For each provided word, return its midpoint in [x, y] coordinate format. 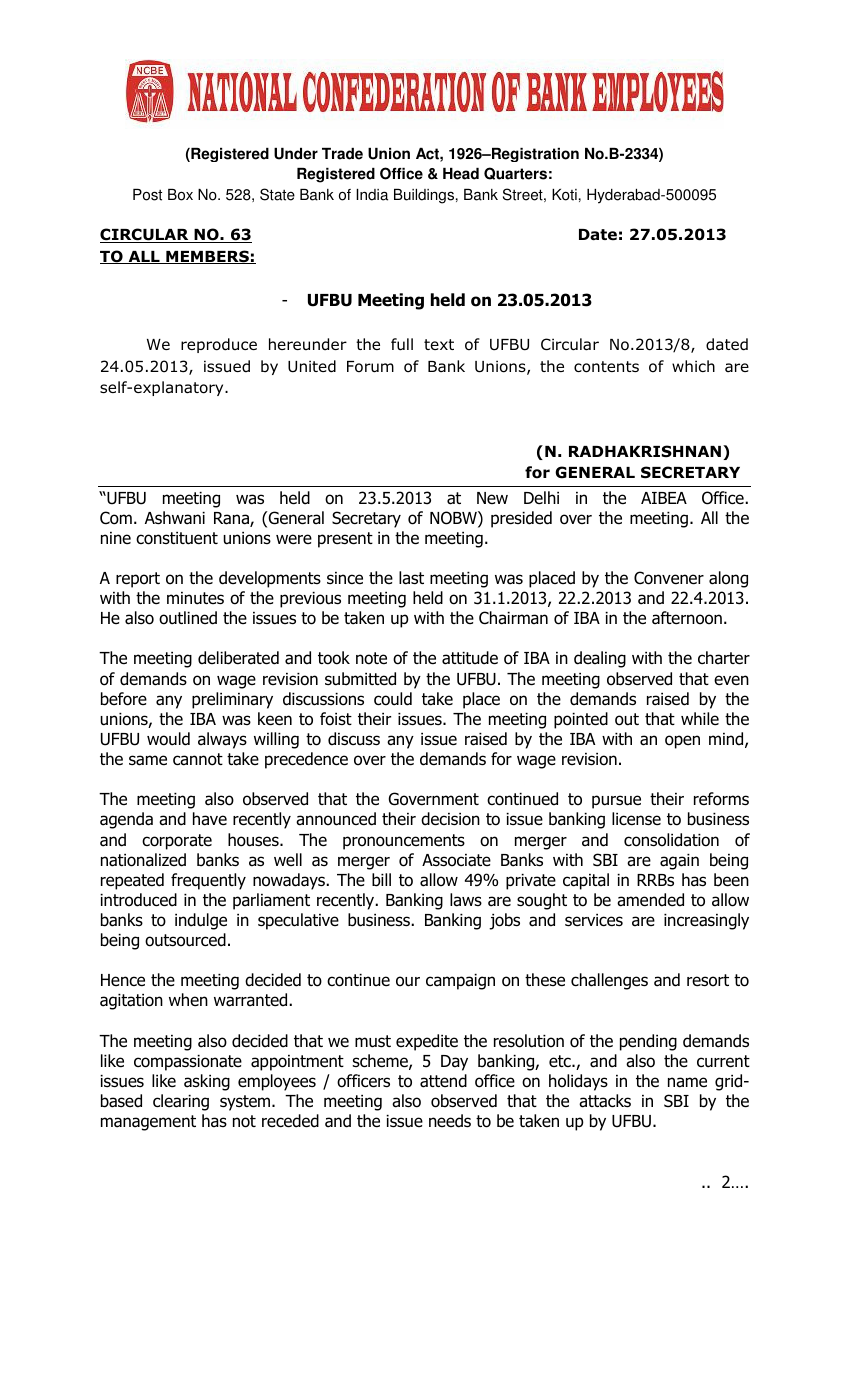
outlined [188, 618]
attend [443, 1081]
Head [461, 174]
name [687, 1082]
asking [207, 1082]
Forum [370, 367]
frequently [208, 881]
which [693, 366]
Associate [456, 860]
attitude [470, 658]
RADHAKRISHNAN [645, 451]
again [679, 862]
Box [180, 195]
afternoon [687, 618]
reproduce [219, 345]
